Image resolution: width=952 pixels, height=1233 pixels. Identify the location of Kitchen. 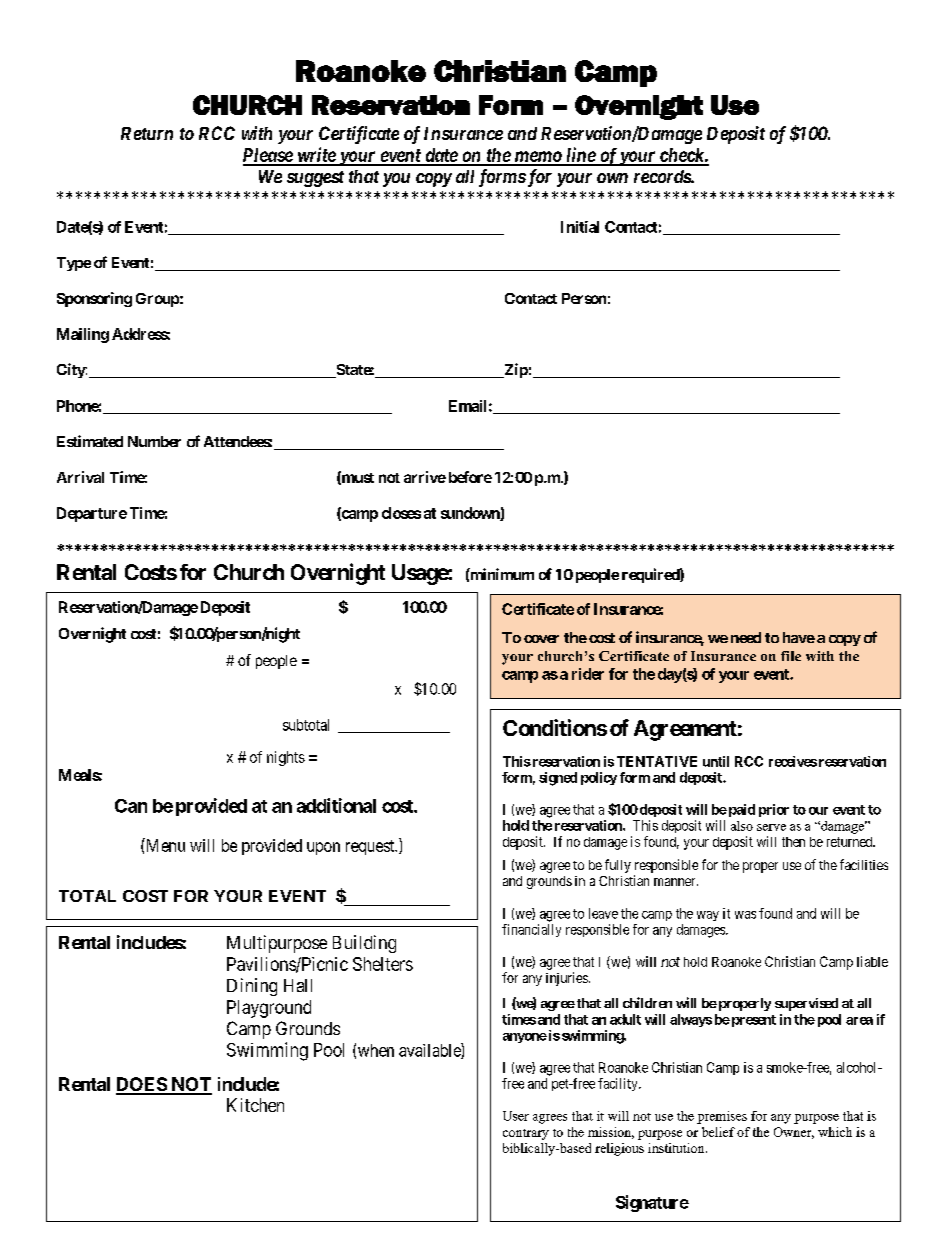
(255, 1105).
